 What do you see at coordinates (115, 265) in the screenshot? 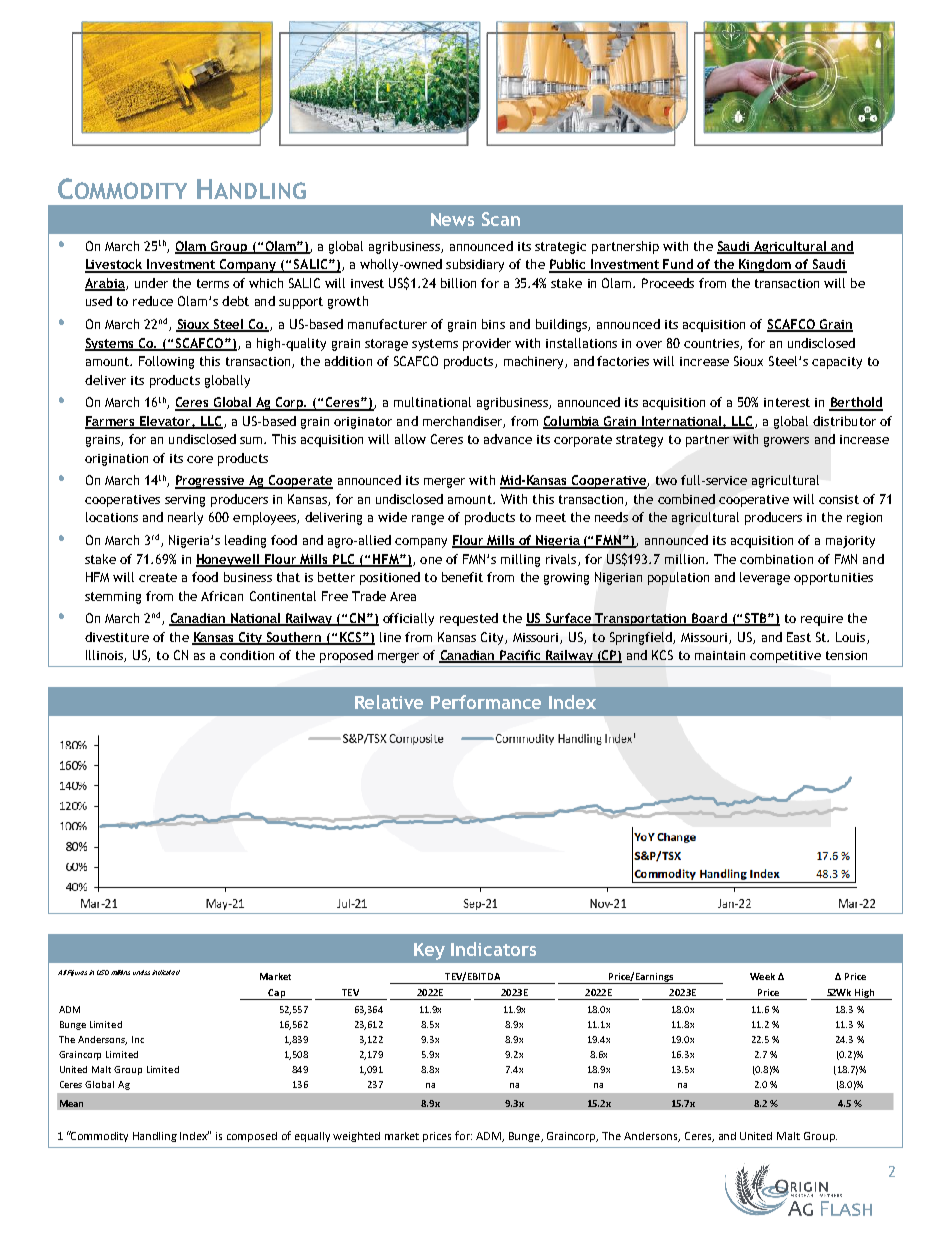
I see `Livestock` at bounding box center [115, 265].
